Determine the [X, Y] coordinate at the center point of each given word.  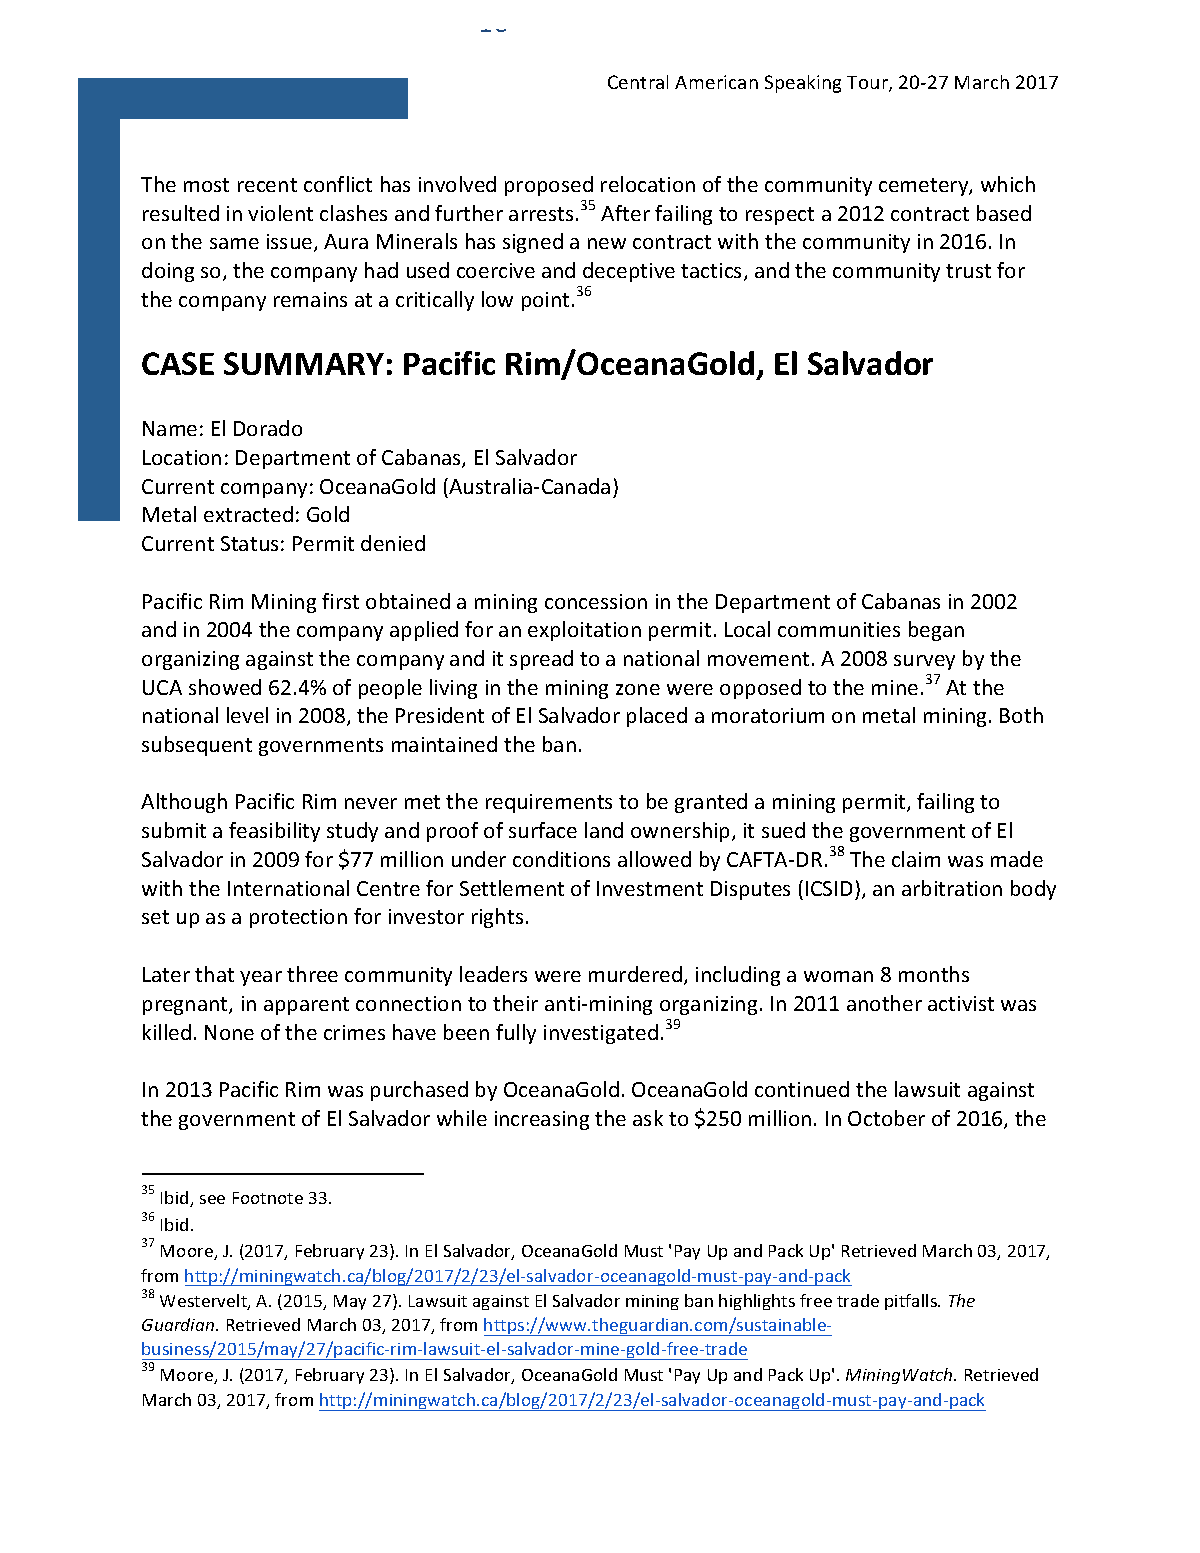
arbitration [952, 888]
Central [638, 82]
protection [298, 918]
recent [267, 185]
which [1008, 184]
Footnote [268, 1198]
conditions [561, 859]
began [936, 631]
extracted [248, 514]
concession [596, 601]
